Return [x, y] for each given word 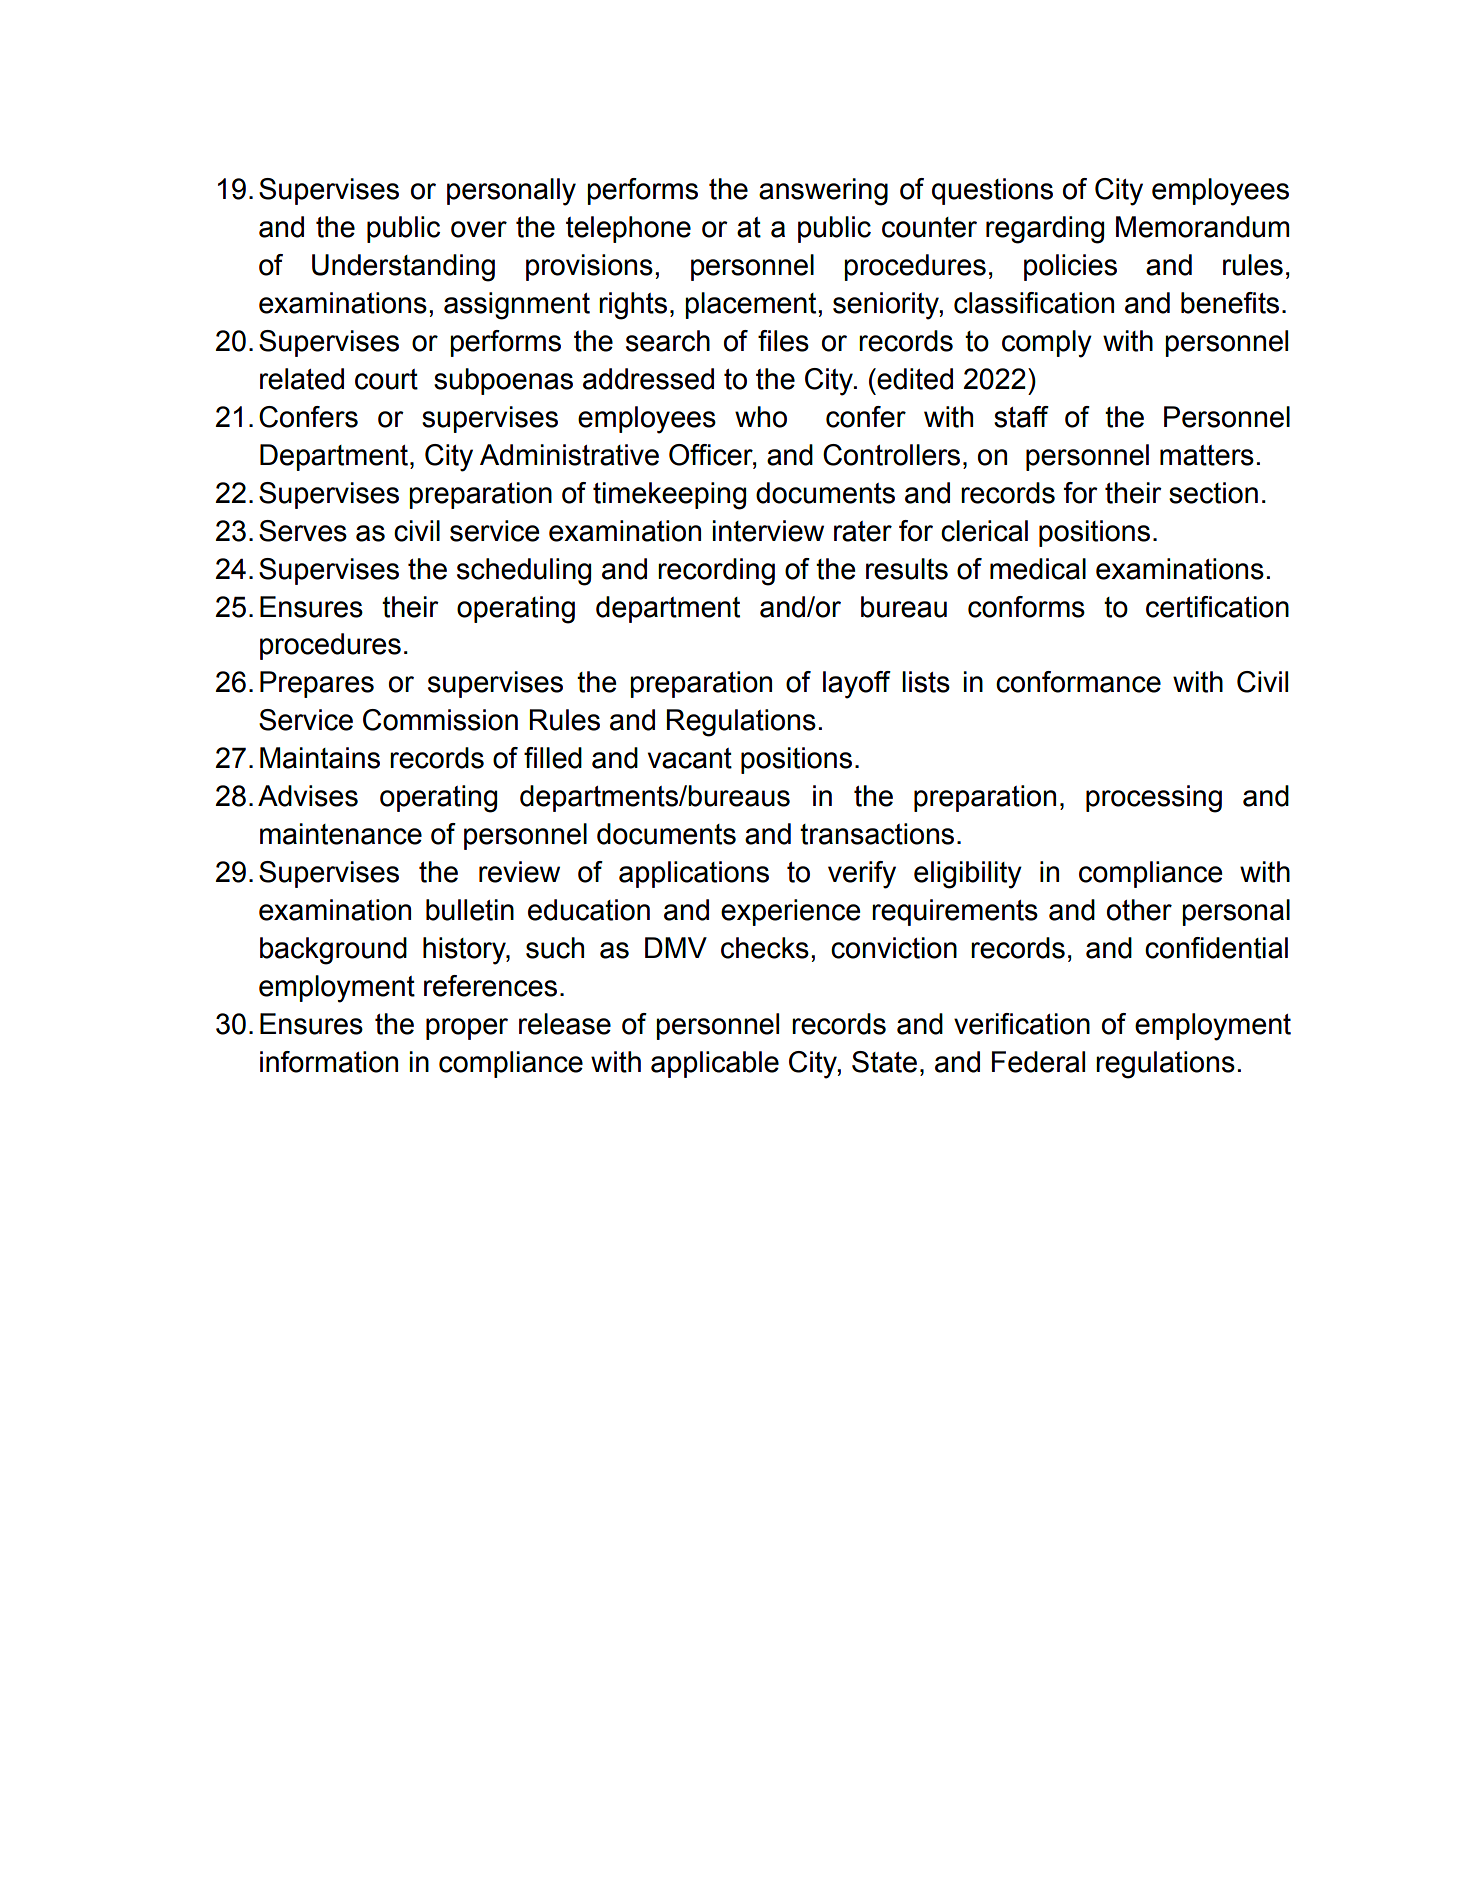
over [479, 229]
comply [1047, 344]
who [761, 417]
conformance [1078, 682]
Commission [440, 720]
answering [823, 192]
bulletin [470, 910]
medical [1038, 569]
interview [768, 531]
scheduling [524, 572]
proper [467, 1029]
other [1139, 910]
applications [694, 874]
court [386, 379]
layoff [857, 685]
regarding [1045, 230]
